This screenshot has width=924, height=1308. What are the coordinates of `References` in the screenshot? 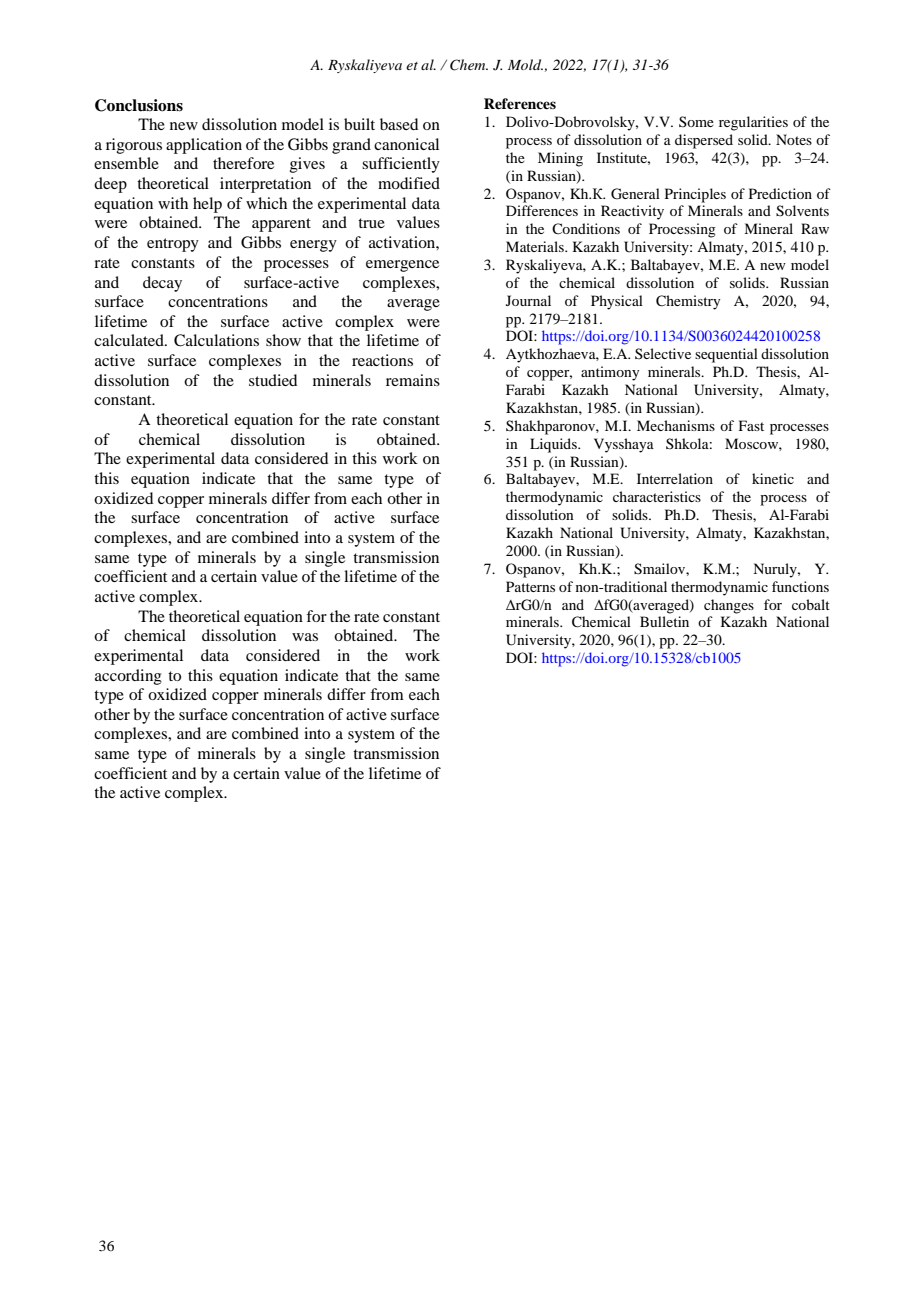 It's located at (520, 103).
